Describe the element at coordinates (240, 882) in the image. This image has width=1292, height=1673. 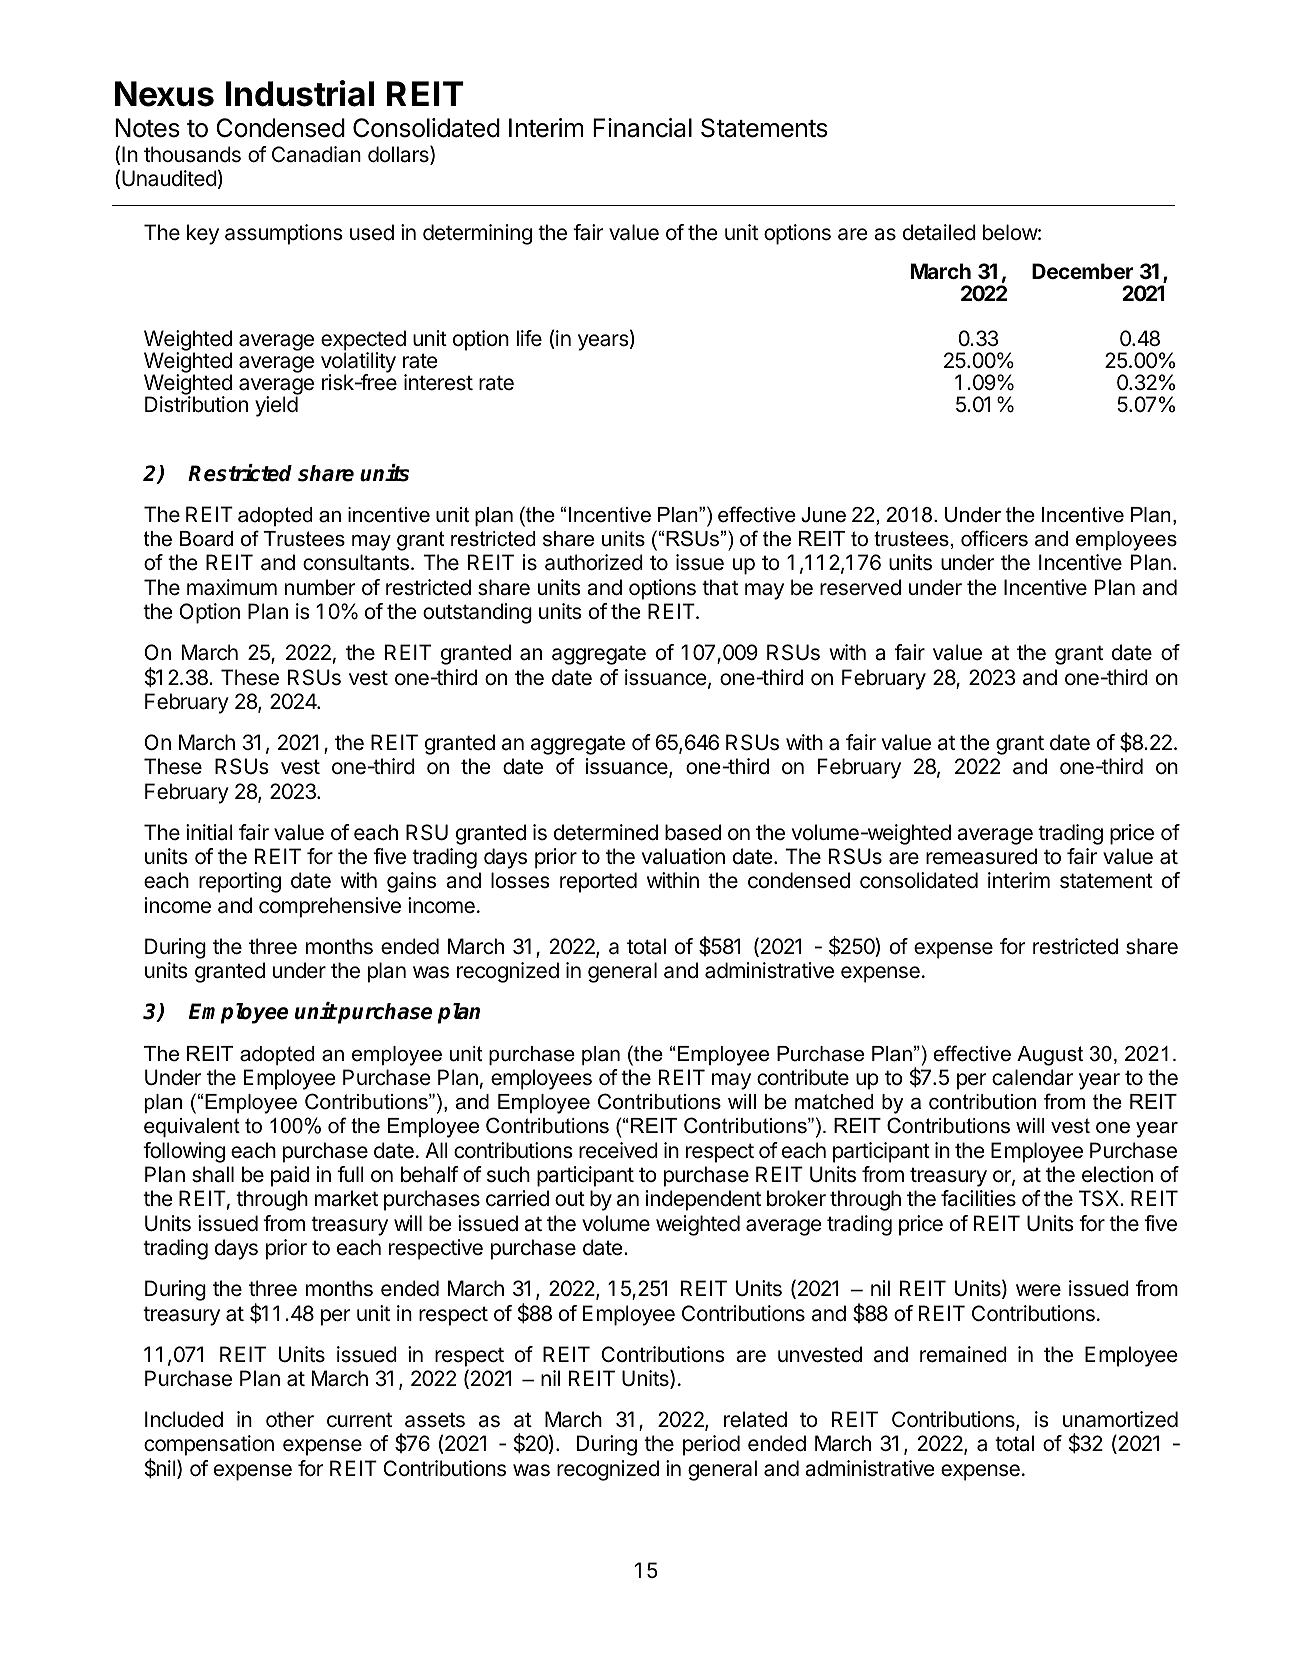
I see `reporting` at that location.
